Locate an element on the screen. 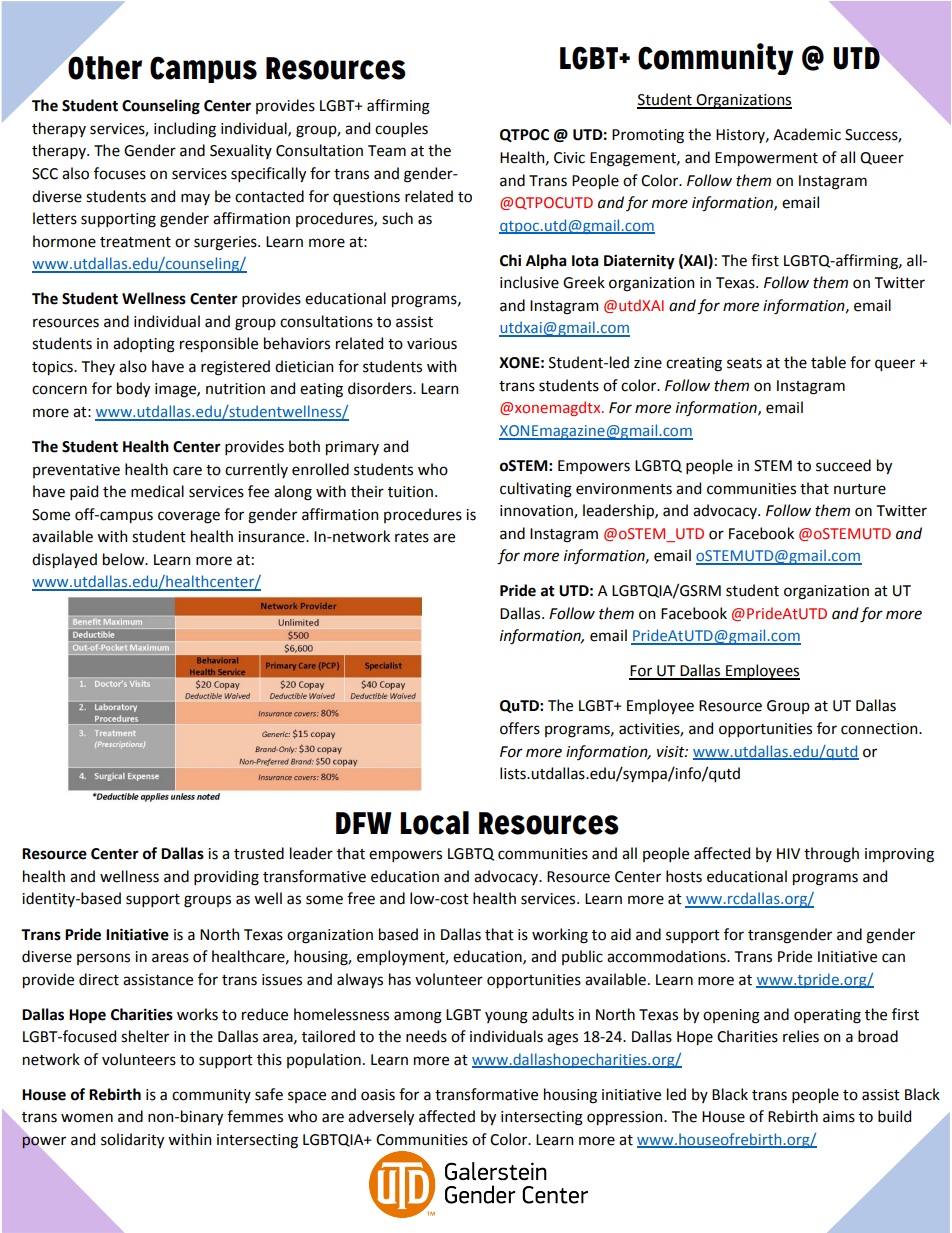 This screenshot has width=952, height=1233. solidarity is located at coordinates (132, 1140).
